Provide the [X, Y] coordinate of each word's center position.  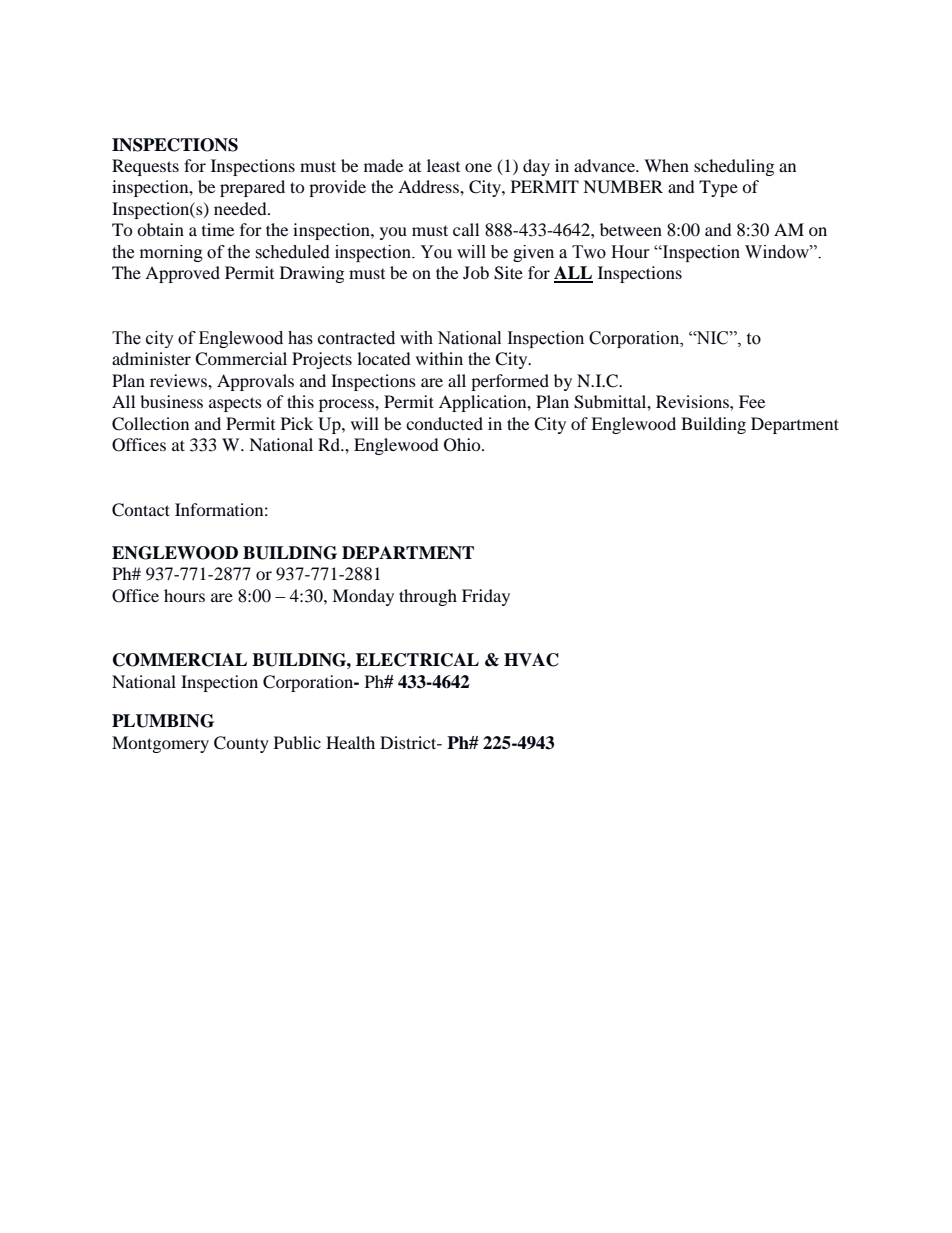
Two [589, 252]
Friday [486, 597]
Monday [363, 597]
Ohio [463, 445]
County [241, 744]
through [428, 597]
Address [429, 186]
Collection [150, 424]
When [666, 165]
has [300, 338]
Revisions [693, 401]
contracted [356, 338]
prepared [252, 188]
